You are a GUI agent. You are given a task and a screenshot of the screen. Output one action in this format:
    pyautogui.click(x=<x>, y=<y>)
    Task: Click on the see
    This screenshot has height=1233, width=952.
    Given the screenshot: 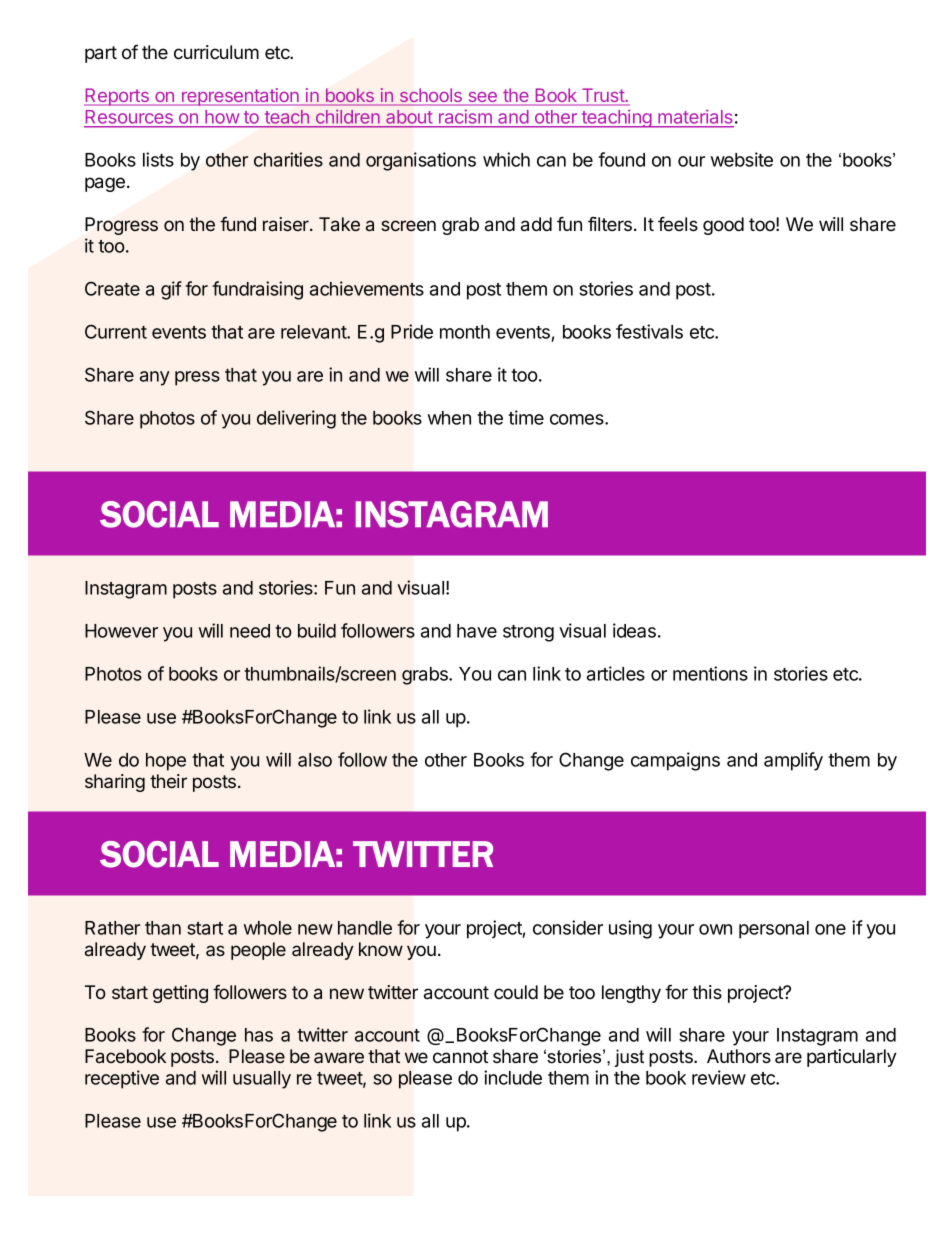 What is the action you would take?
    pyautogui.click(x=483, y=98)
